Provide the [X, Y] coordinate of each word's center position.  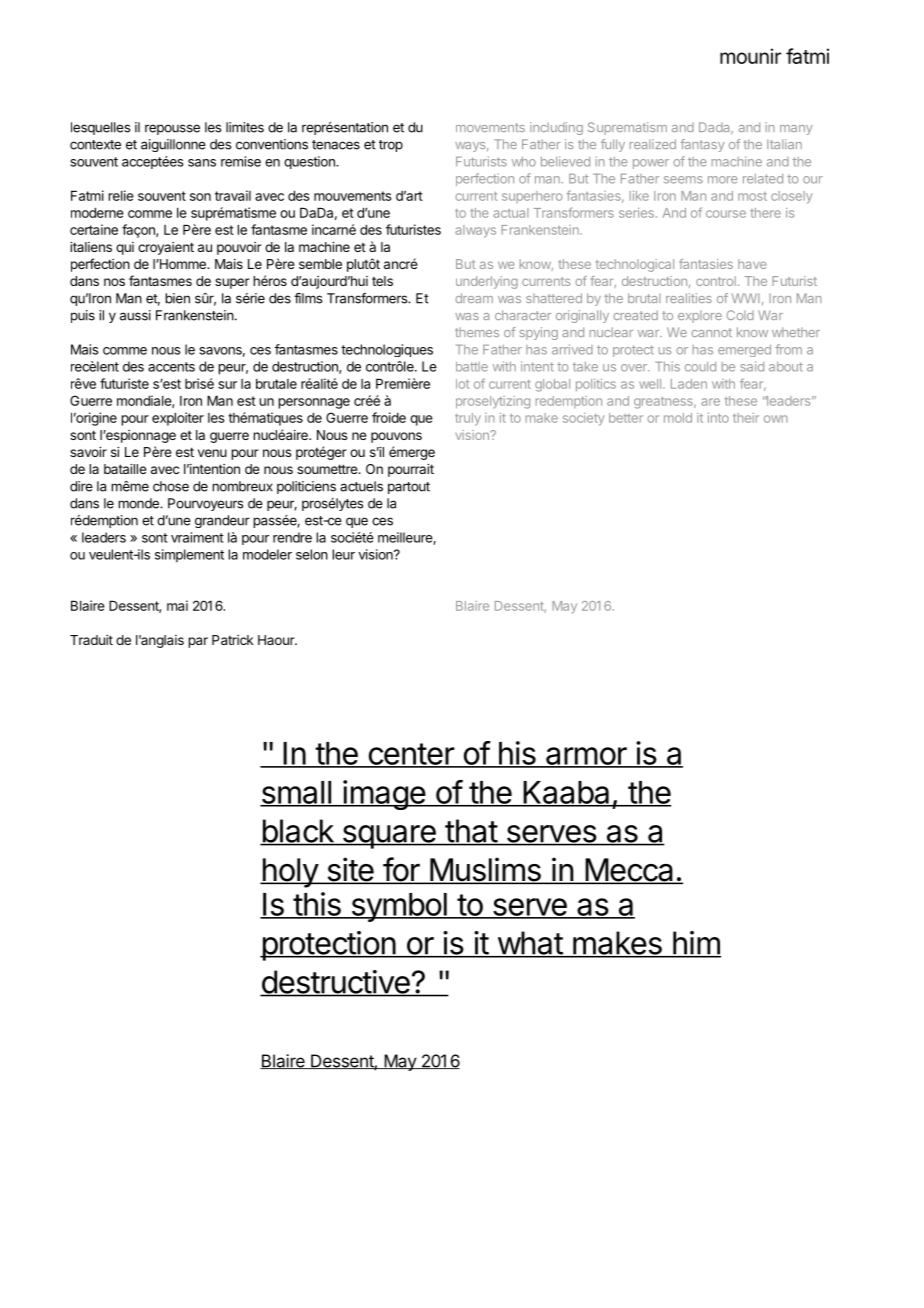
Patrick [233, 640]
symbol [399, 907]
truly [468, 419]
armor [586, 757]
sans [202, 163]
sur [227, 385]
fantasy [702, 145]
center [411, 755]
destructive [336, 983]
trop [391, 146]
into [718, 418]
